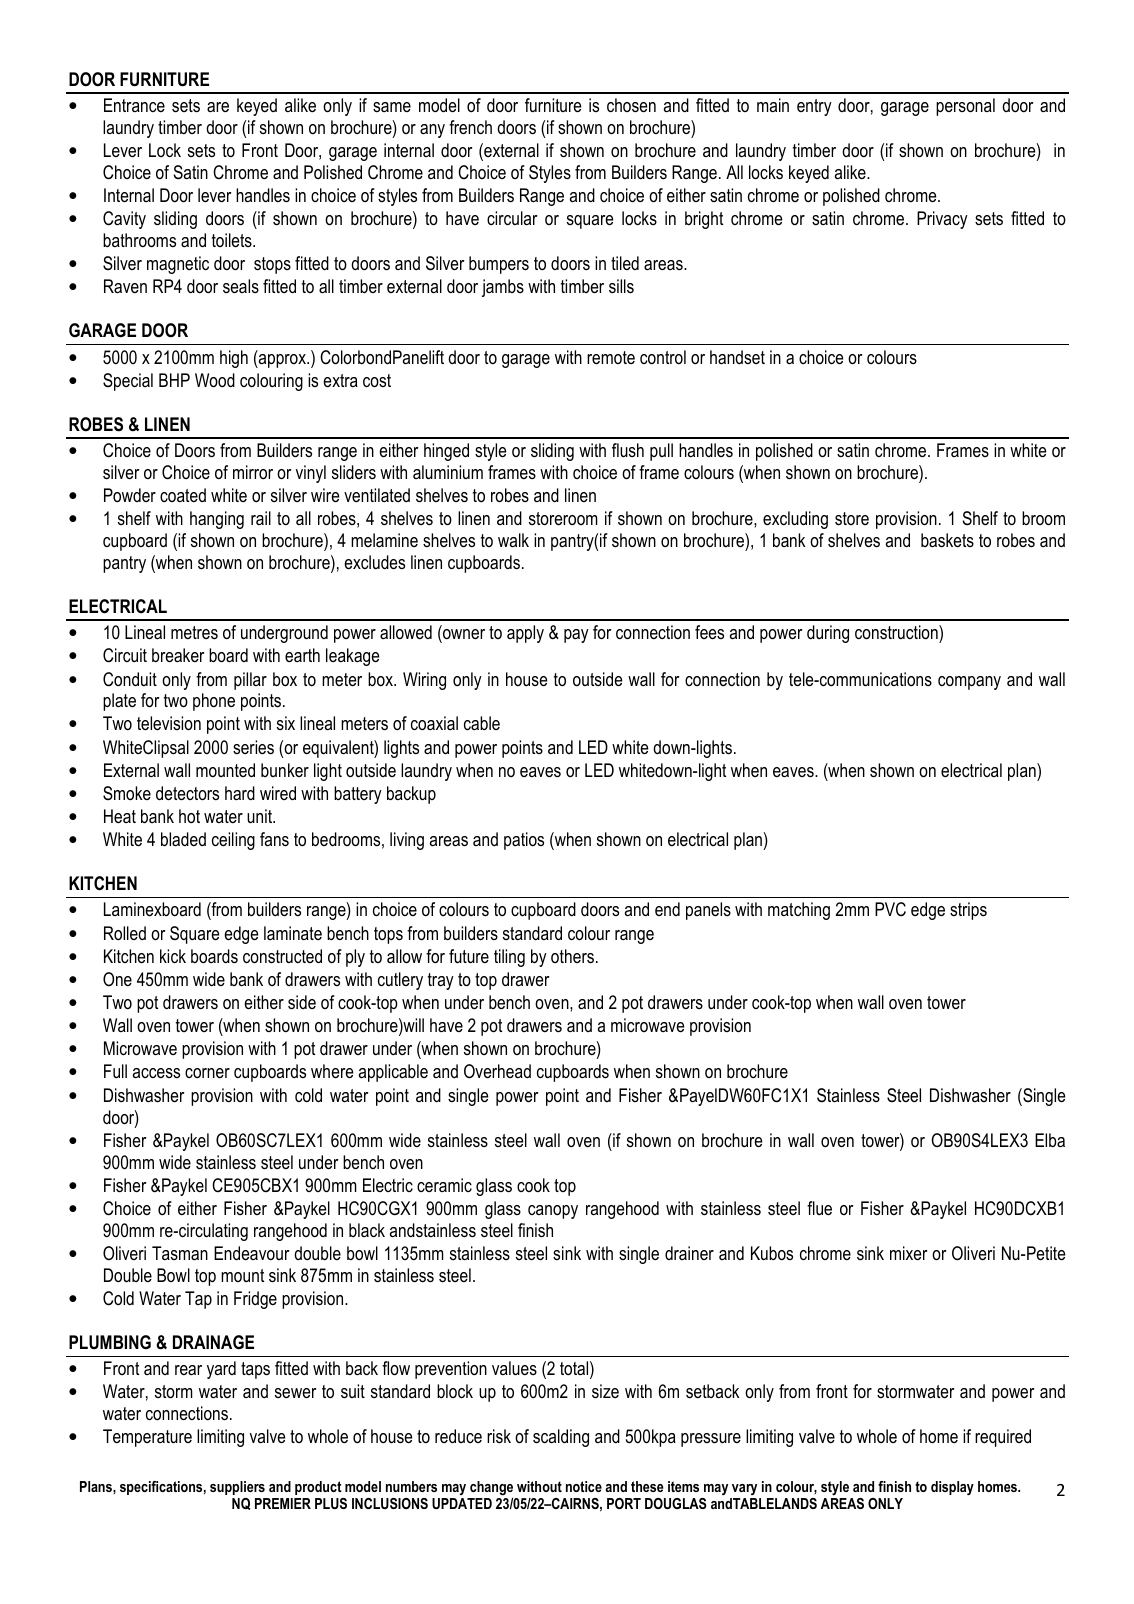 The image size is (1134, 1604). Describe the element at coordinates (897, 632) in the screenshot. I see `construction` at that location.
